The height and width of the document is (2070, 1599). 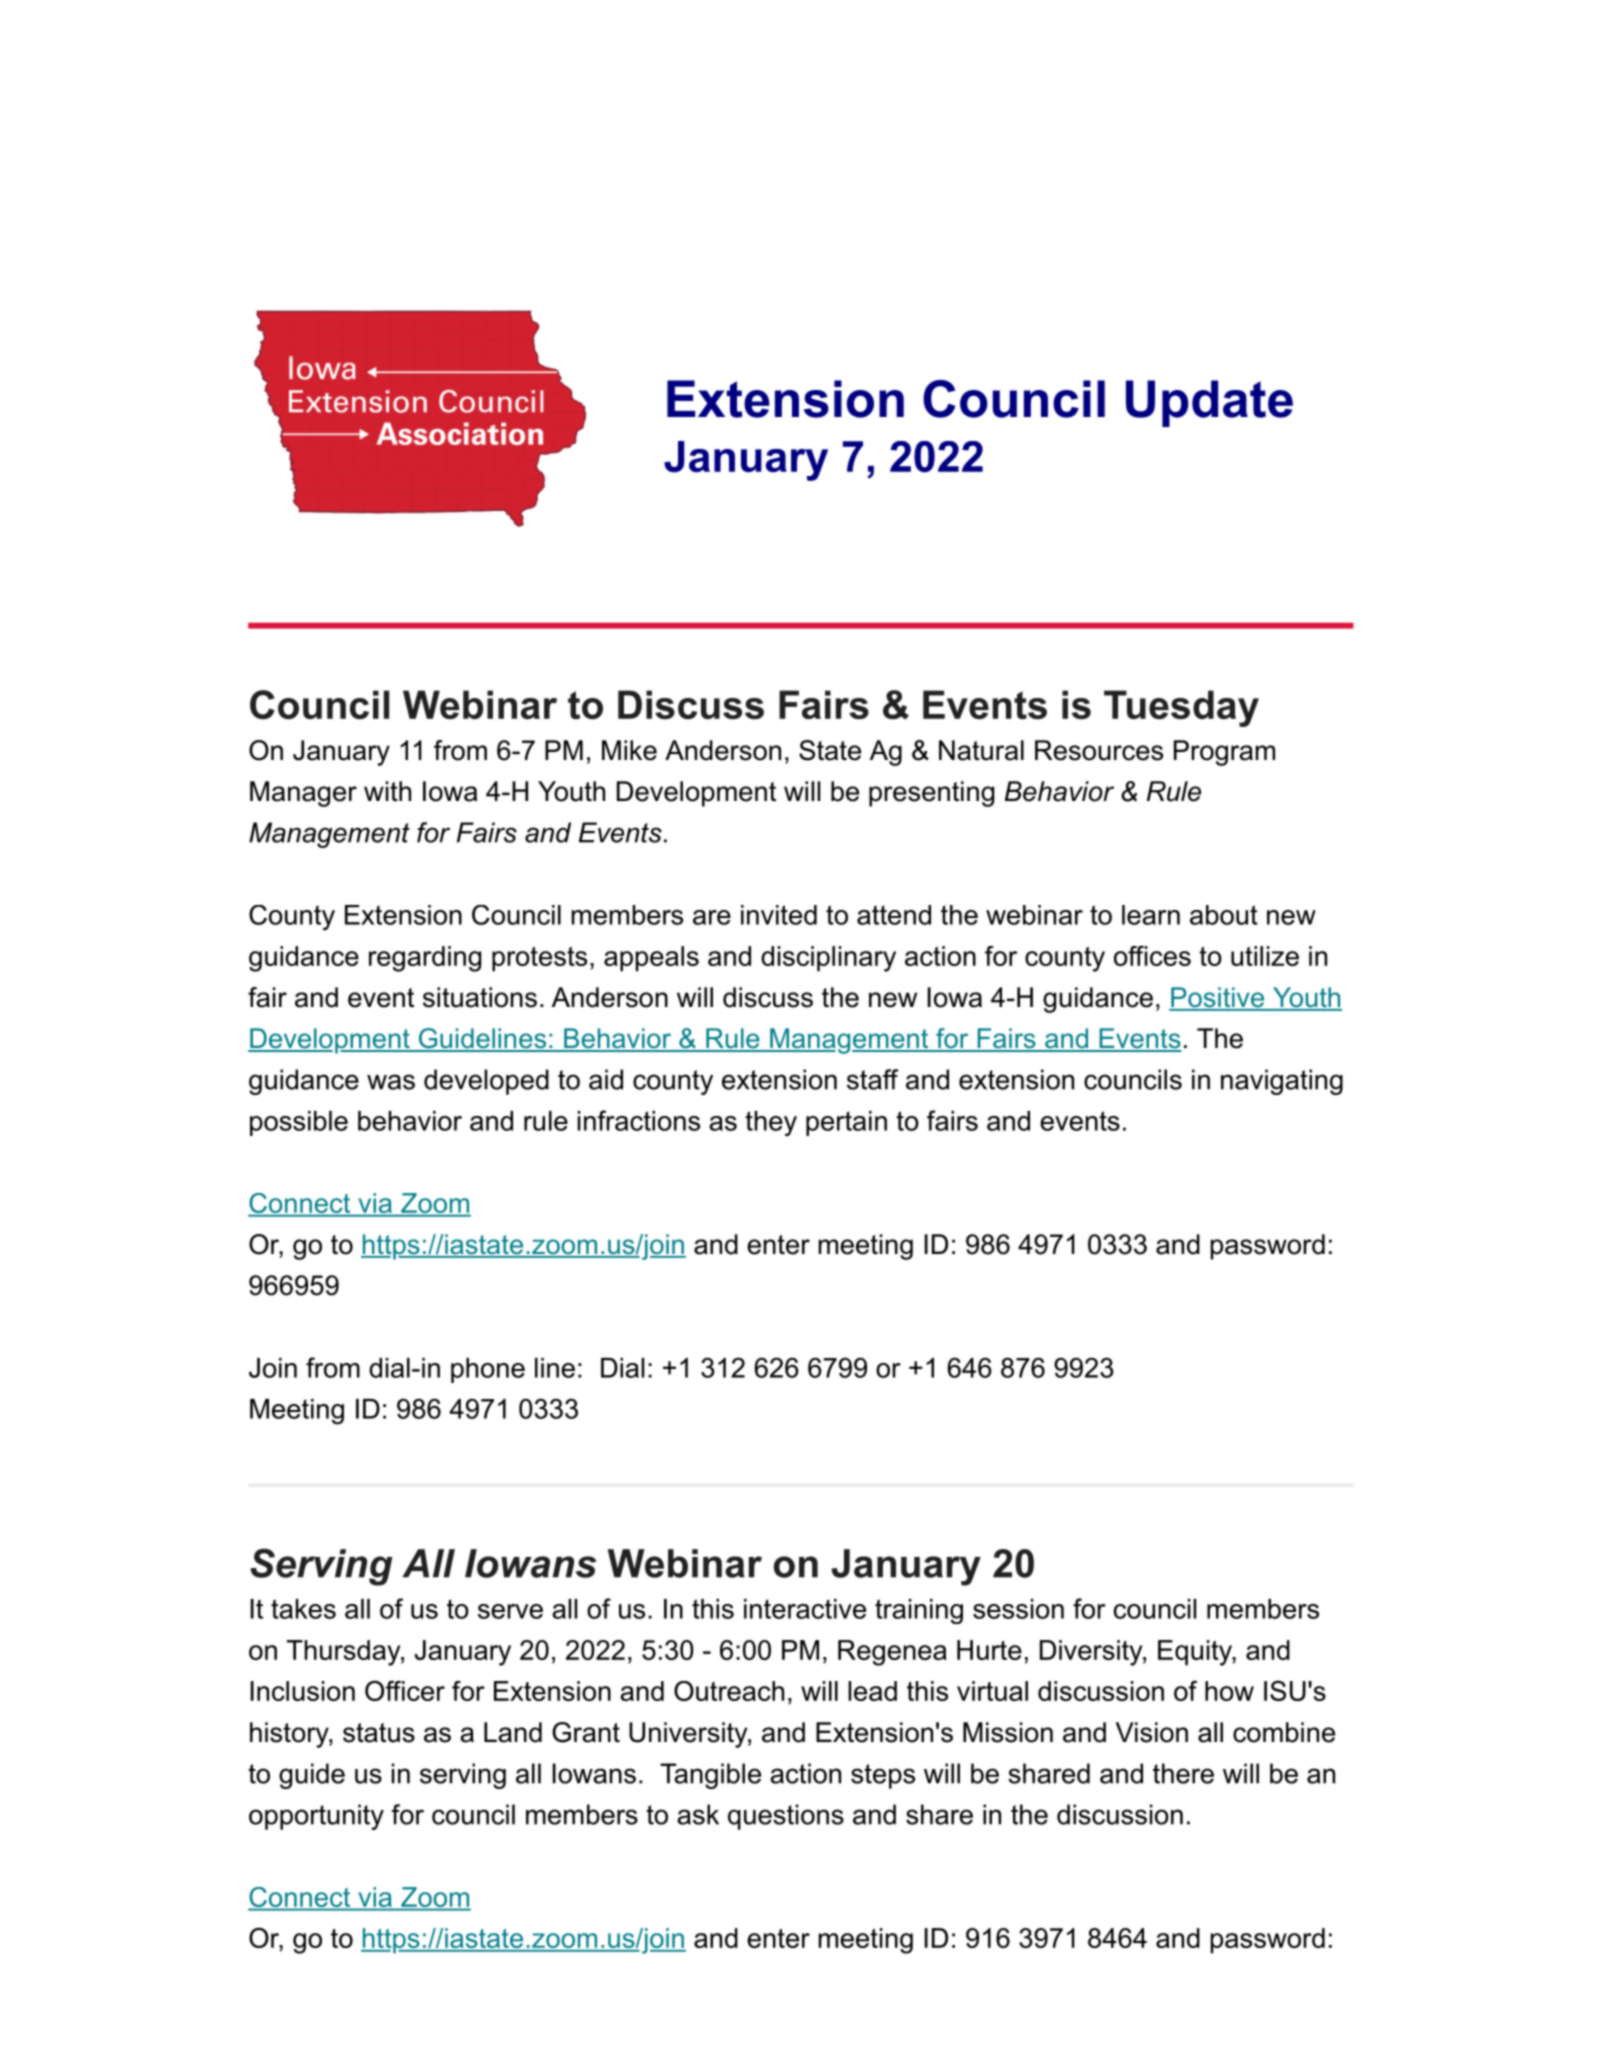 I want to click on questions, so click(x=786, y=1817).
